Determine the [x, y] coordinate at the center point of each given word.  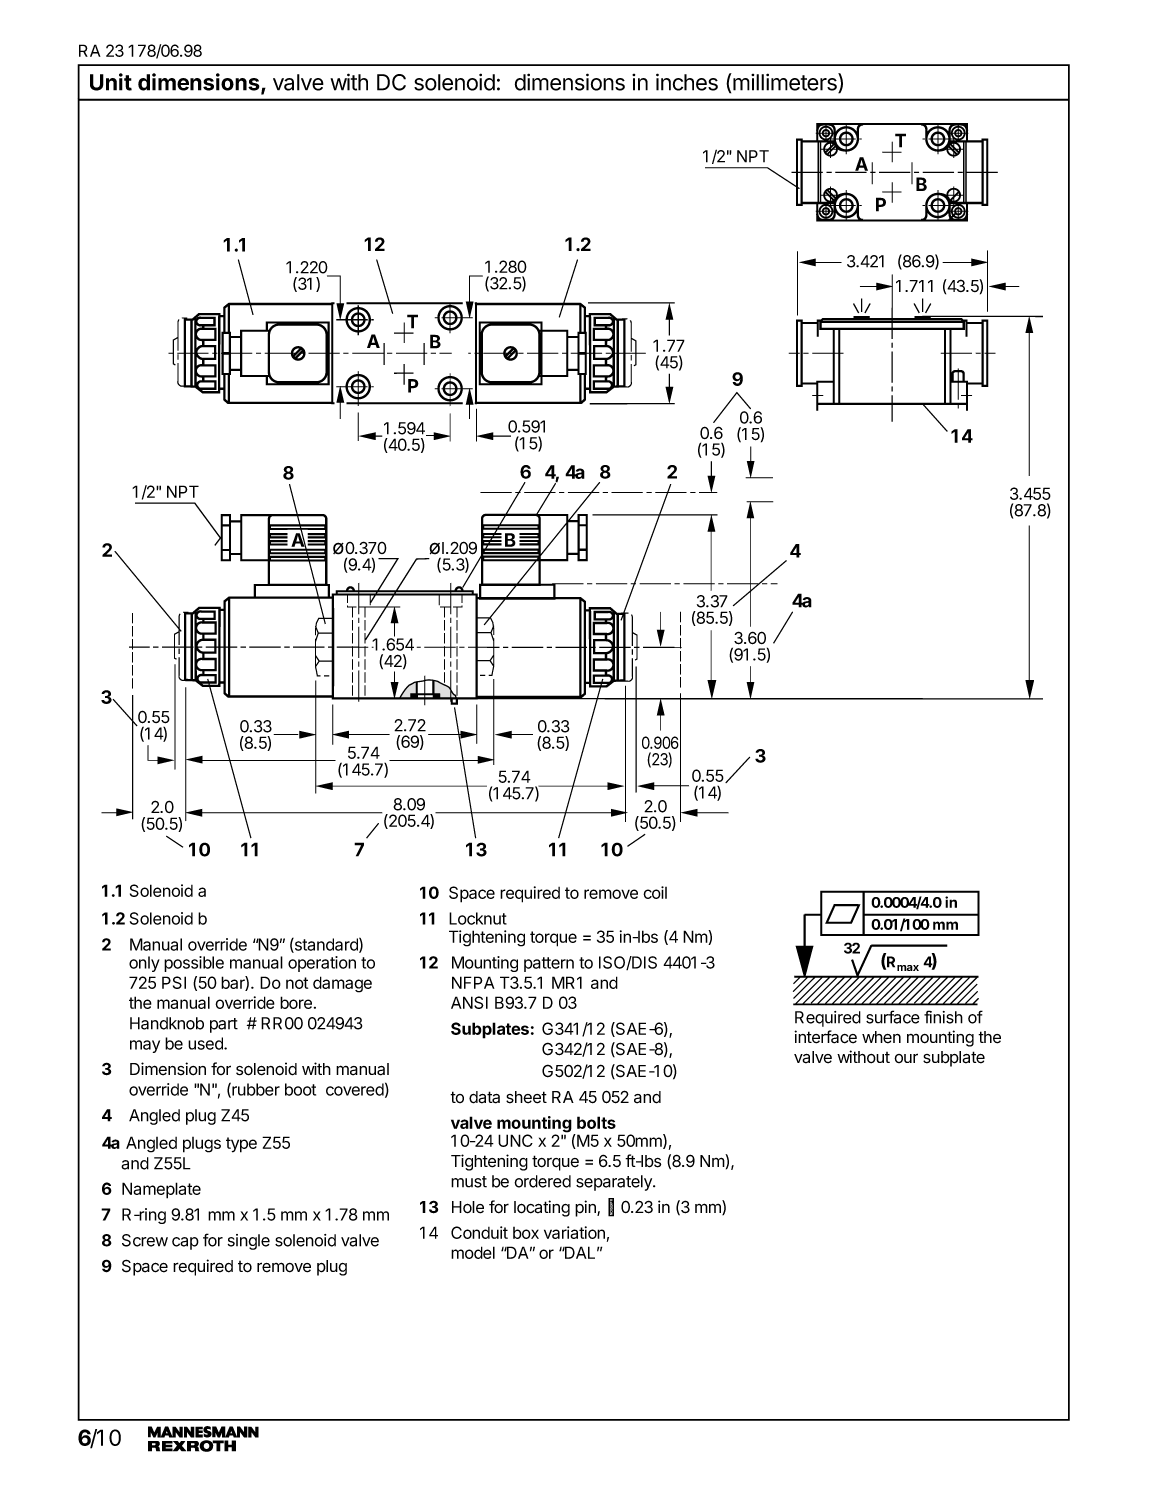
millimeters [785, 83]
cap [185, 1243]
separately [615, 1183]
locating [542, 1208]
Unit [111, 82]
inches [687, 82]
